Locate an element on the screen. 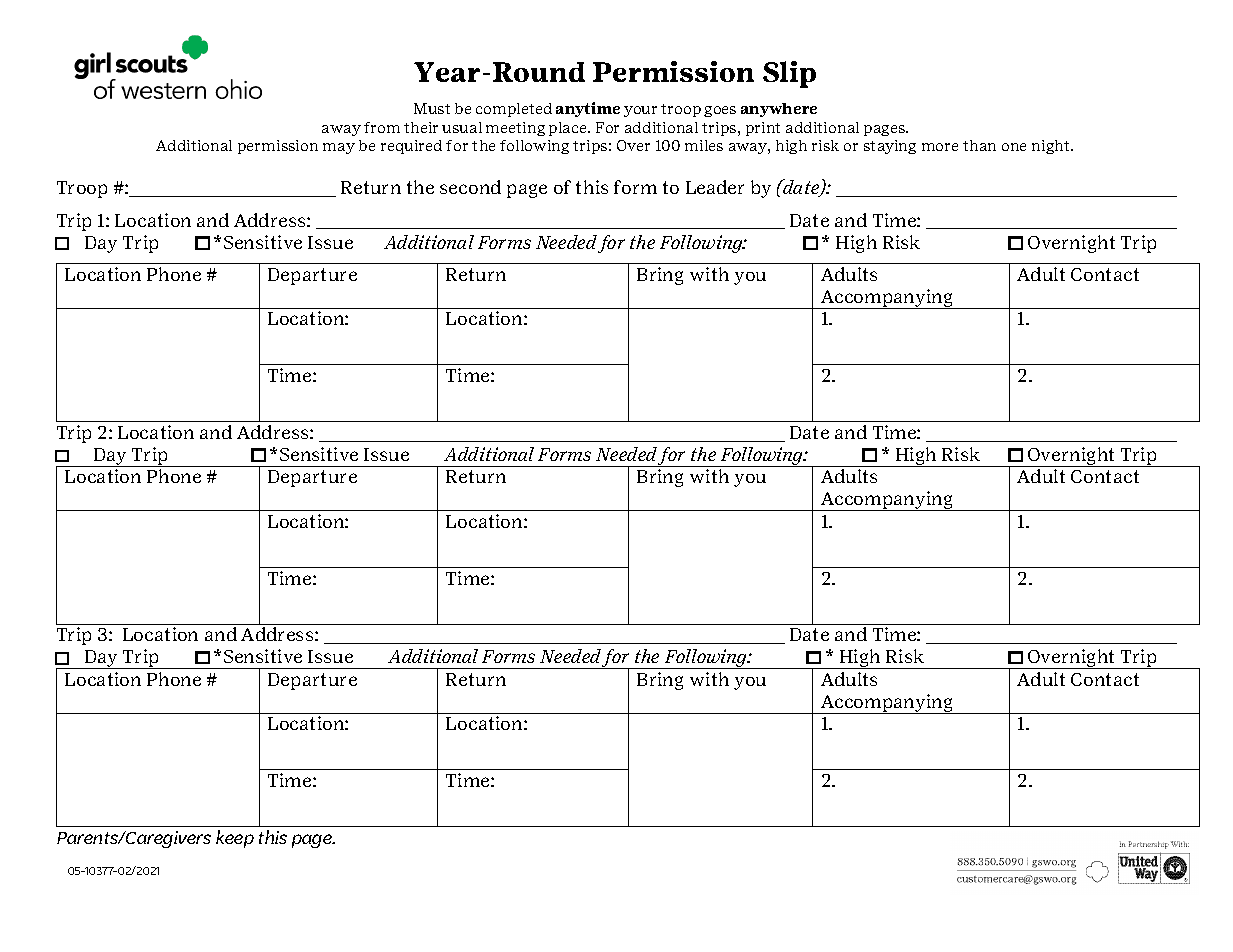  staying is located at coordinates (890, 147).
